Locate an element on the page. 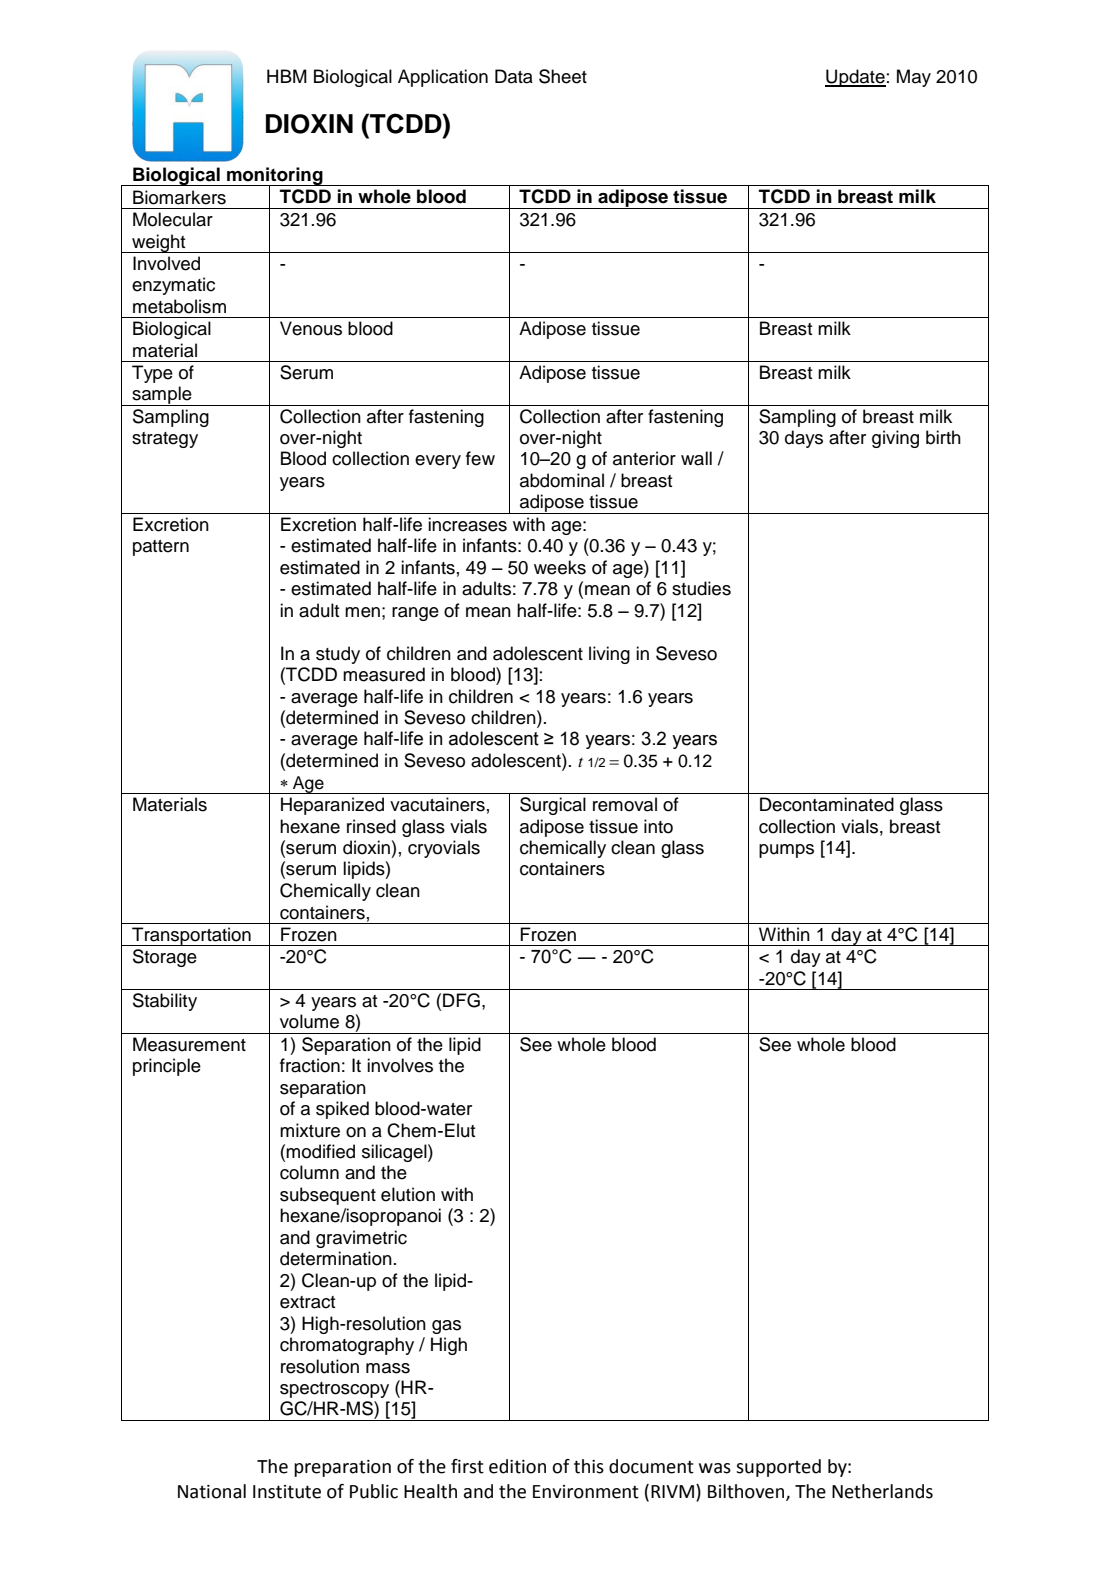 This document has width=1110, height=1570. DFG is located at coordinates (461, 1000).
